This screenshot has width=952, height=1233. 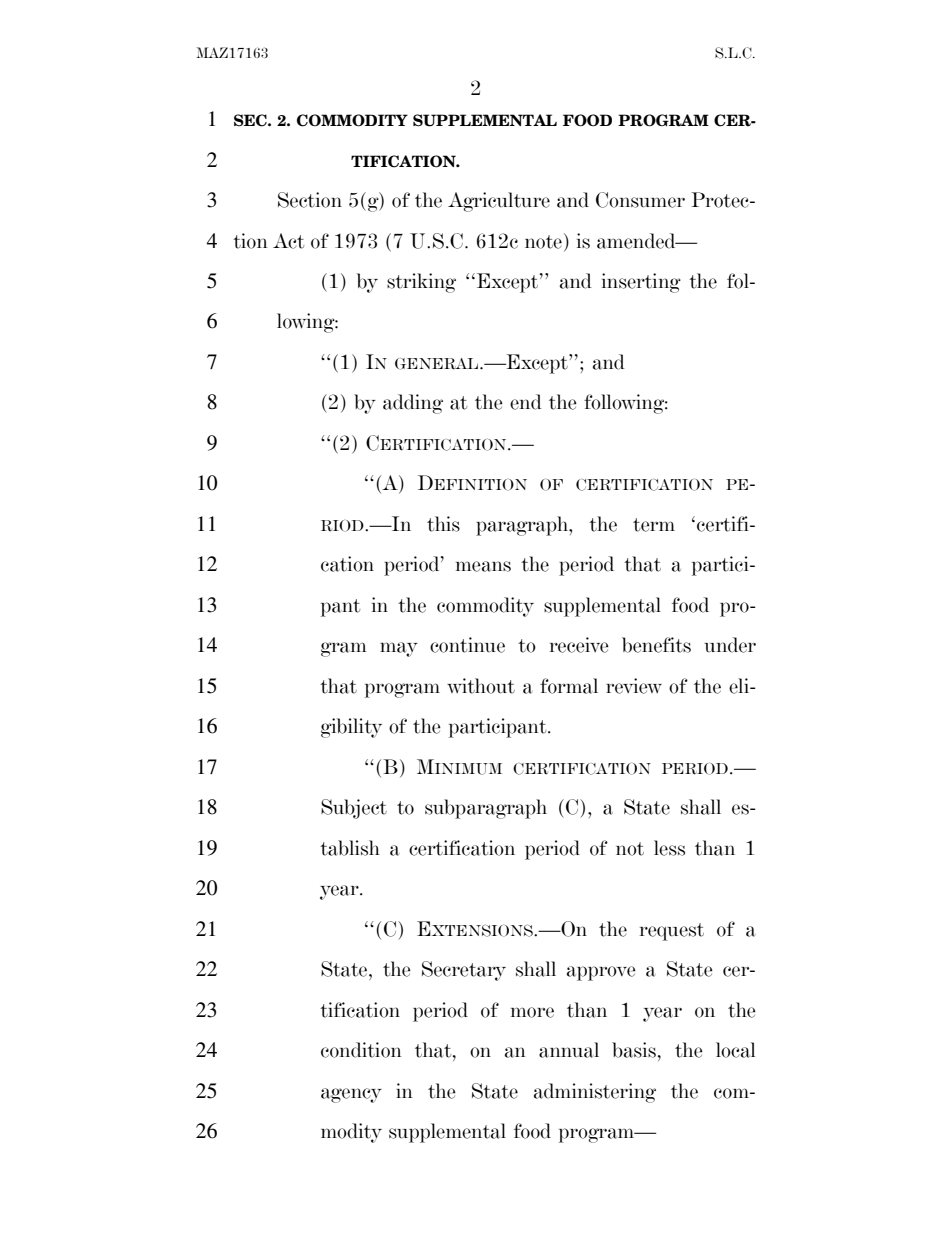 What do you see at coordinates (669, 848) in the screenshot?
I see `less` at bounding box center [669, 848].
